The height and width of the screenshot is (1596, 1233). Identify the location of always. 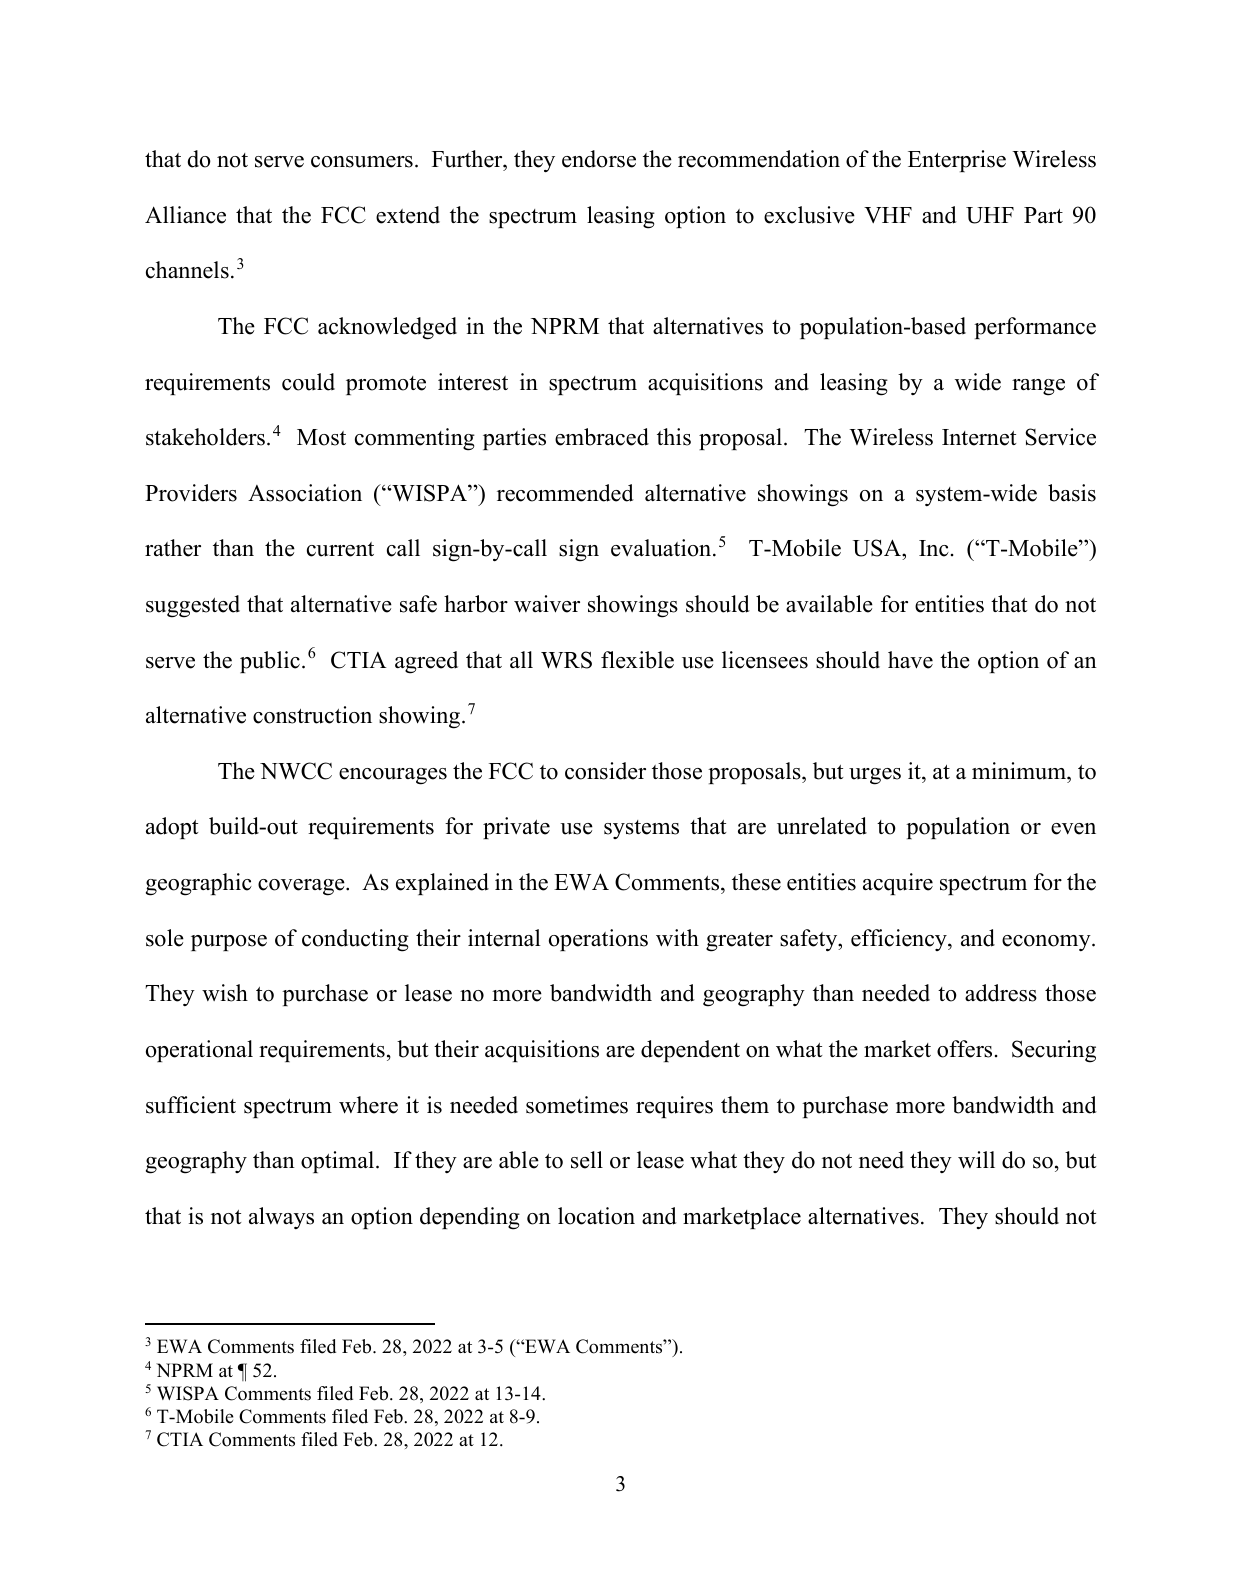
(281, 1218).
